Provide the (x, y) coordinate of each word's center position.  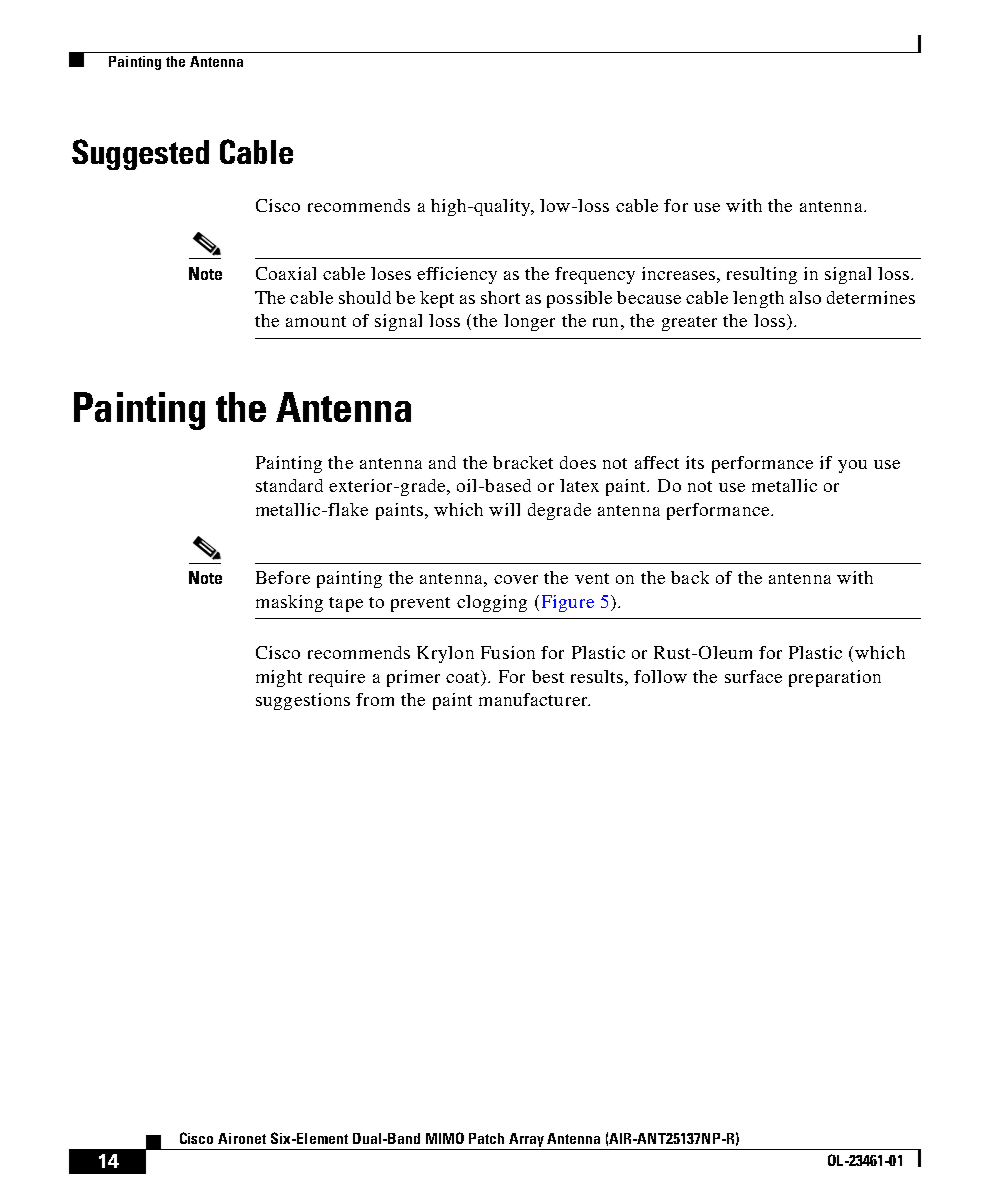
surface (753, 676)
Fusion (508, 652)
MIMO (445, 1138)
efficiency (457, 275)
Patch (486, 1138)
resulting (762, 275)
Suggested (140, 154)
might (279, 678)
